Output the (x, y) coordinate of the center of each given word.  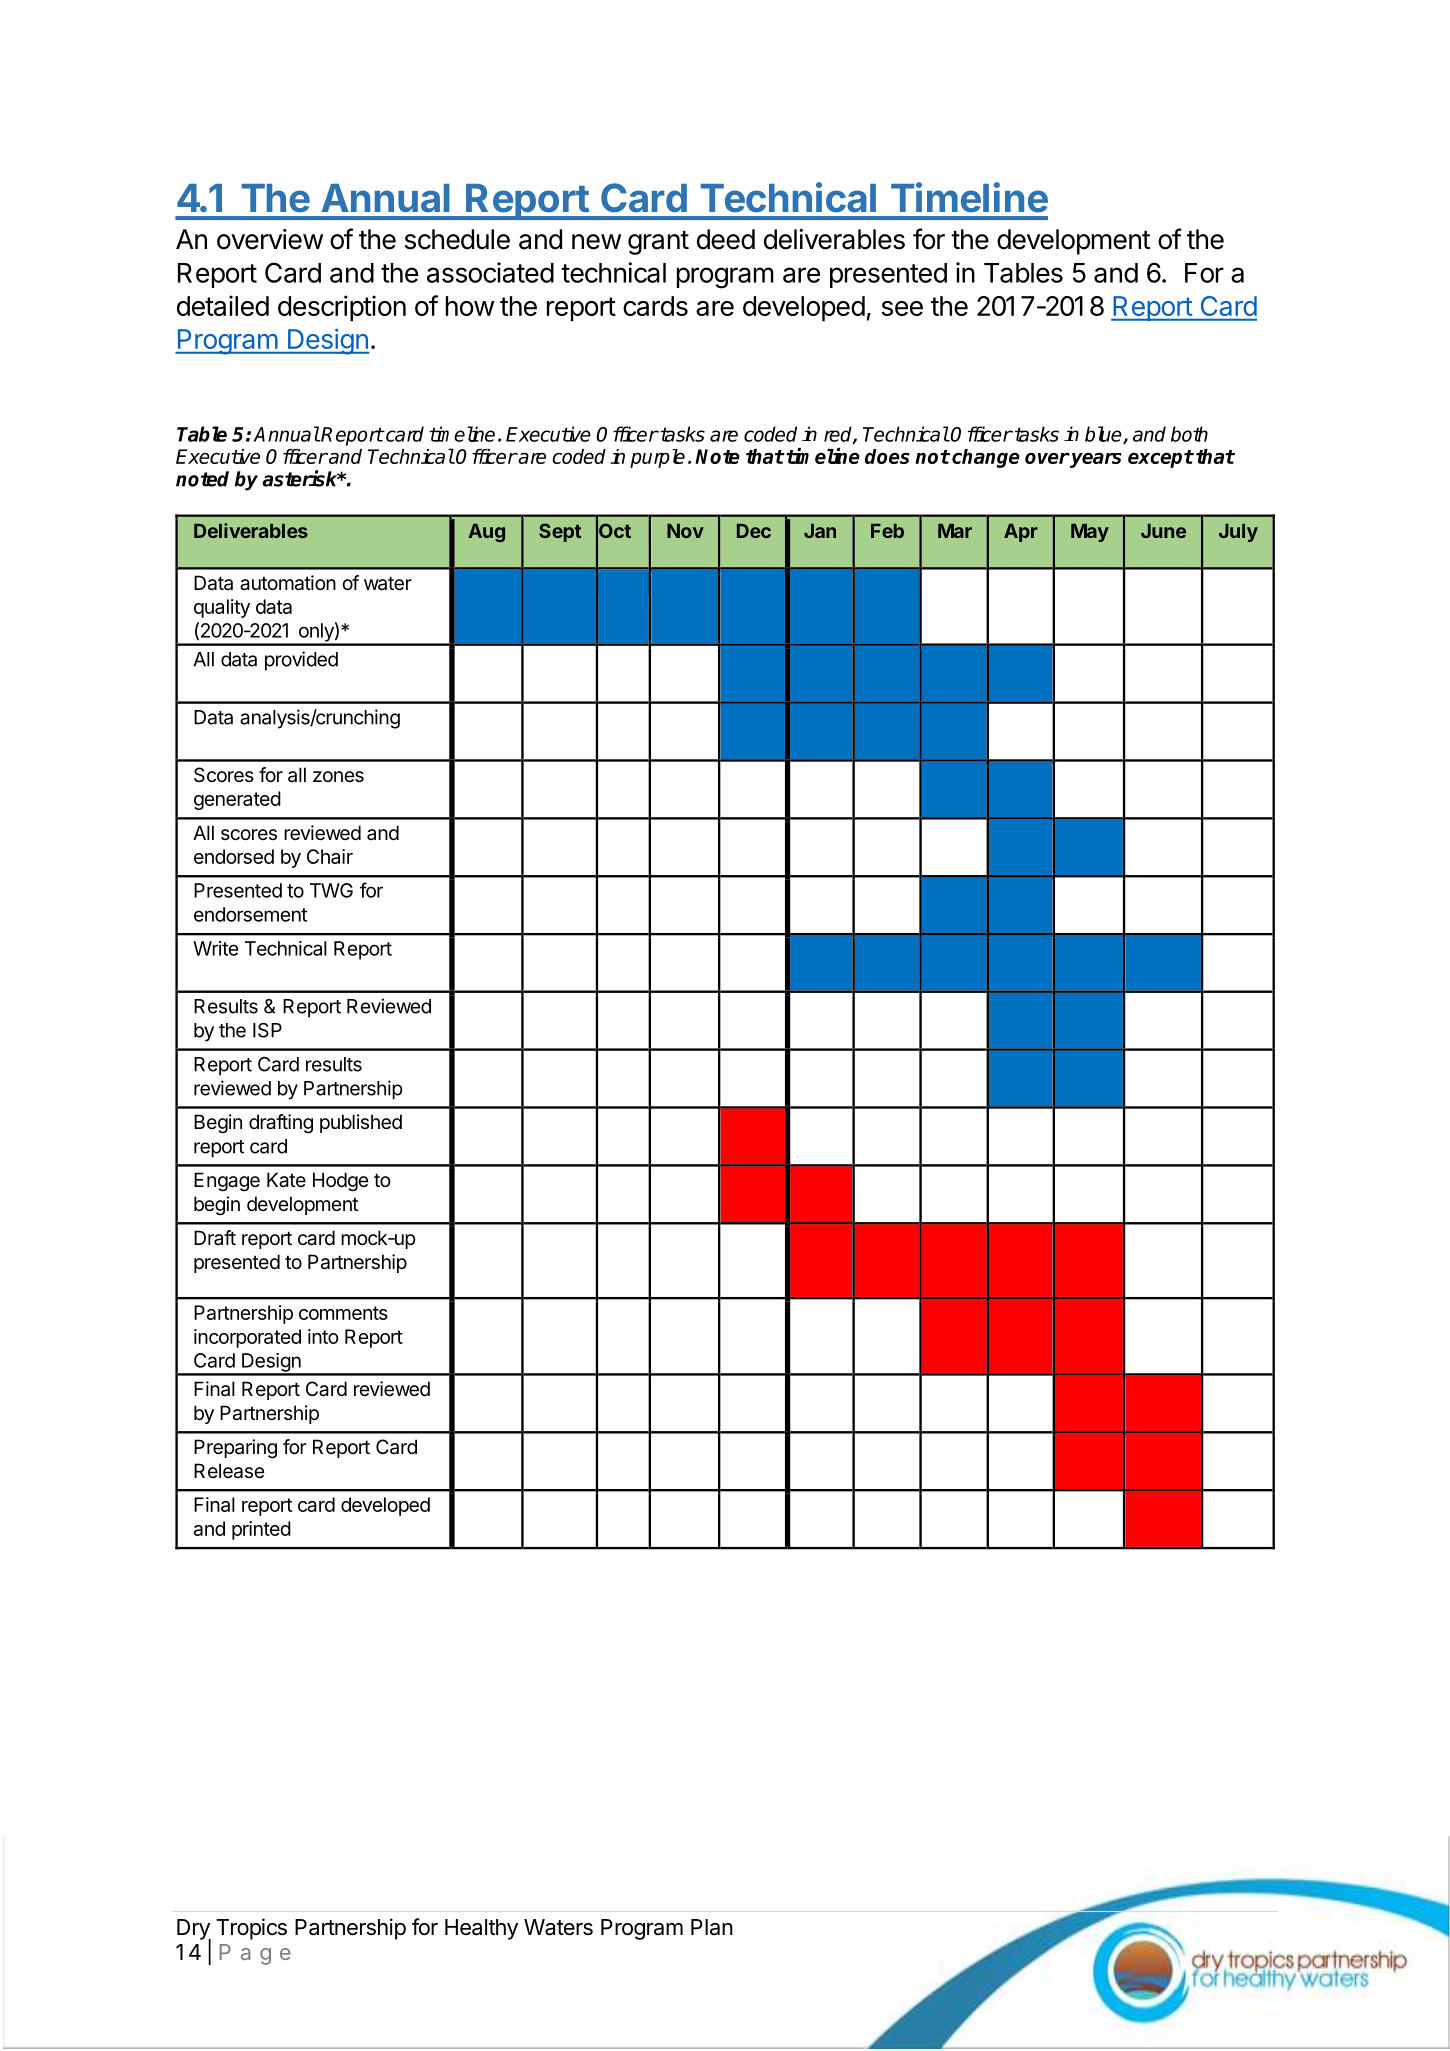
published (361, 1123)
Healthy (481, 1929)
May (1090, 533)
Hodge (340, 1182)
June (1163, 531)
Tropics (251, 1929)
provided (301, 661)
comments (343, 1313)
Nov (685, 531)
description (342, 308)
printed (261, 1530)
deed (726, 239)
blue (1104, 435)
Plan (712, 1927)
